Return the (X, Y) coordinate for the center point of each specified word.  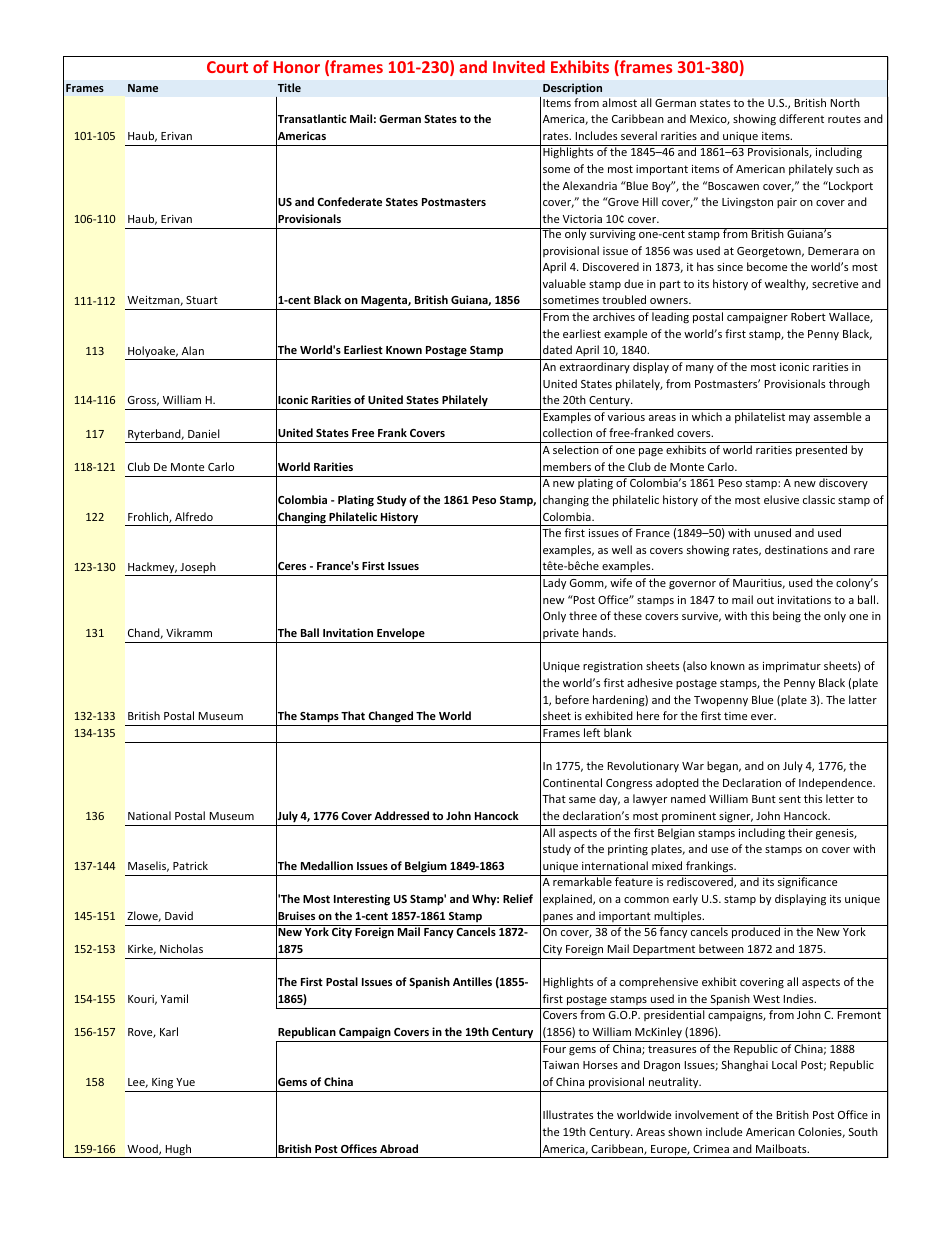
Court (227, 67)
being (787, 617)
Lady (554, 583)
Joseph (198, 569)
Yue (185, 1082)
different (801, 118)
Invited (519, 66)
